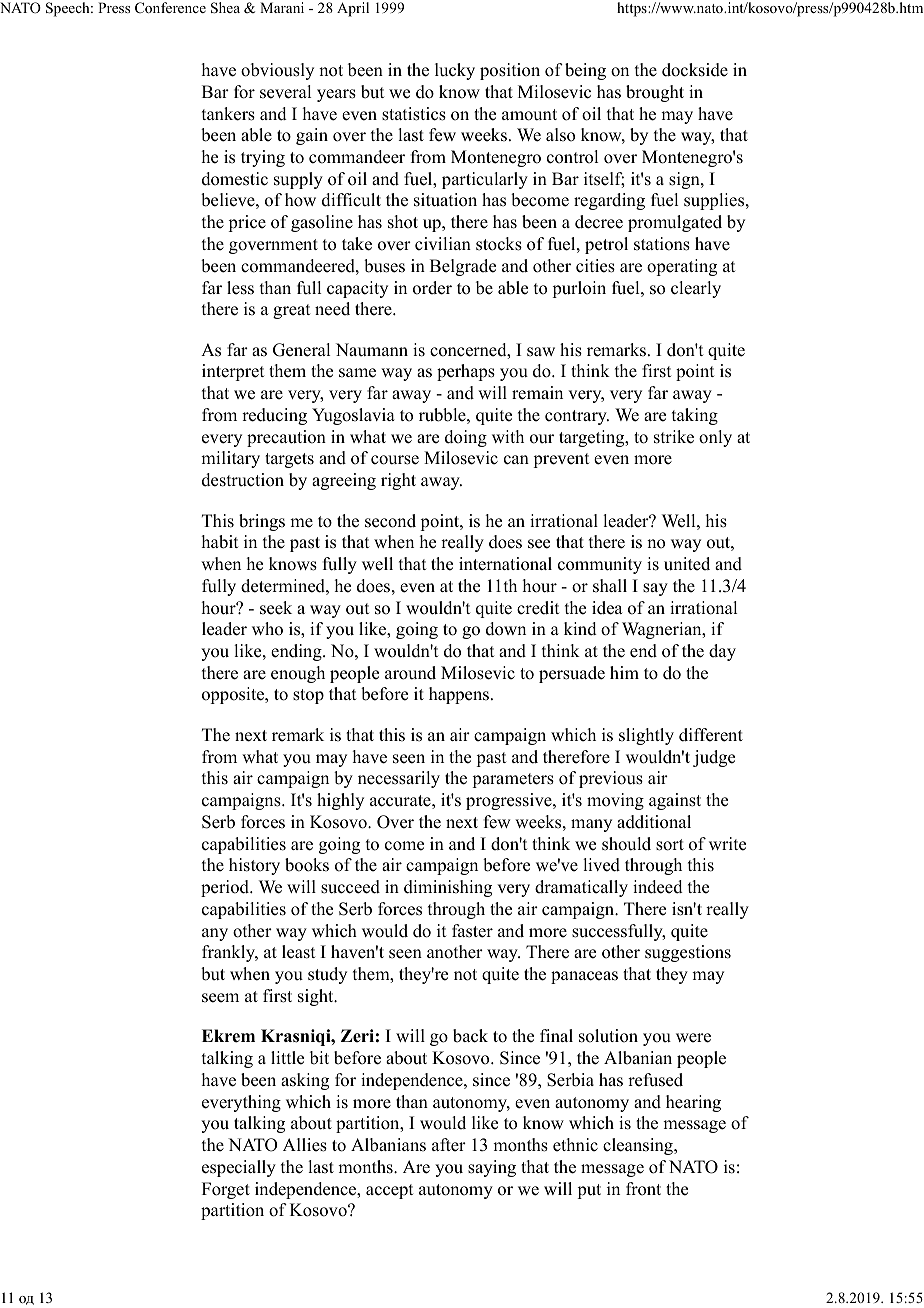 Image resolution: width=924 pixels, height=1308 pixels. I want to click on Shea, so click(225, 8).
